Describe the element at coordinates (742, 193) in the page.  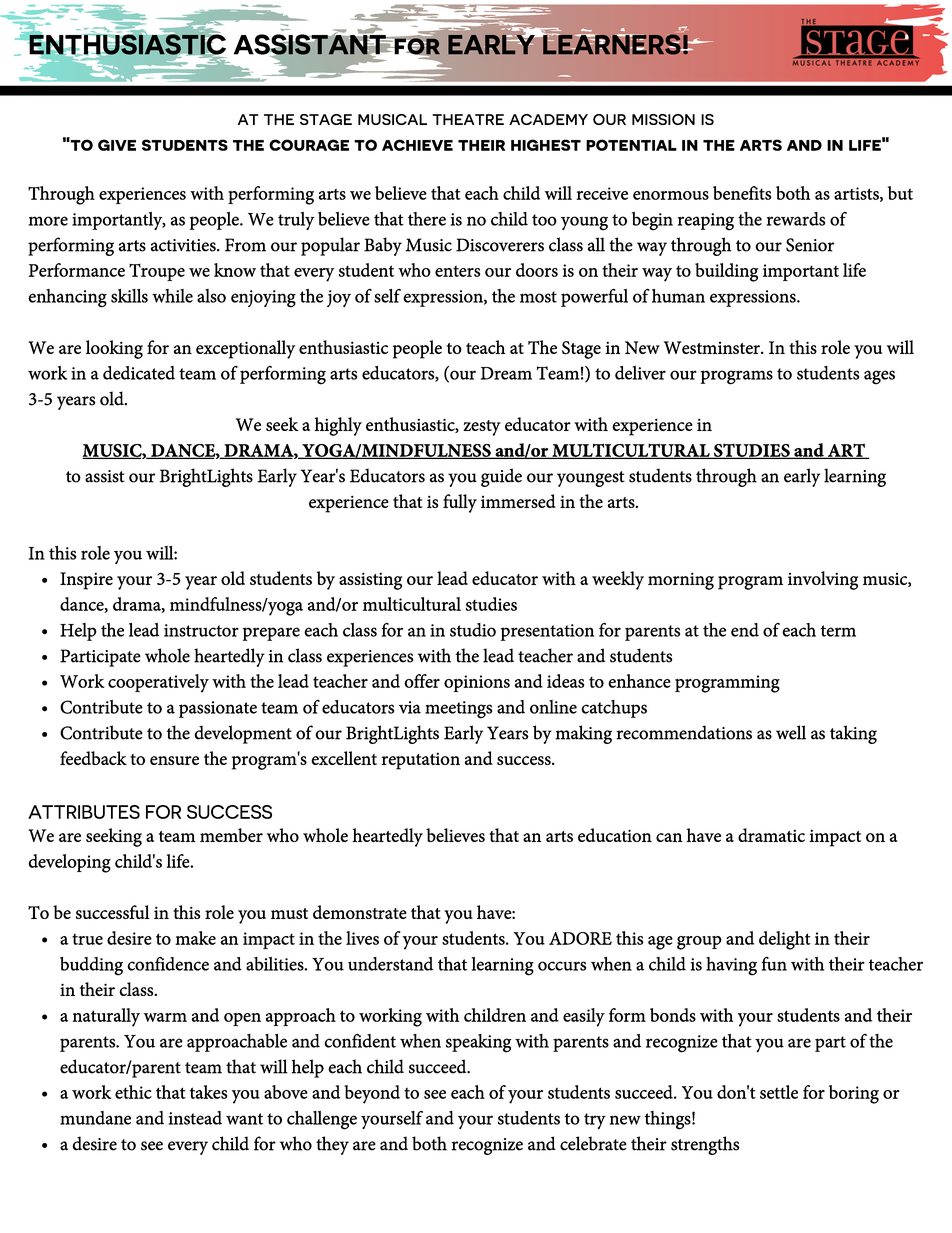
I see `benefits` at that location.
